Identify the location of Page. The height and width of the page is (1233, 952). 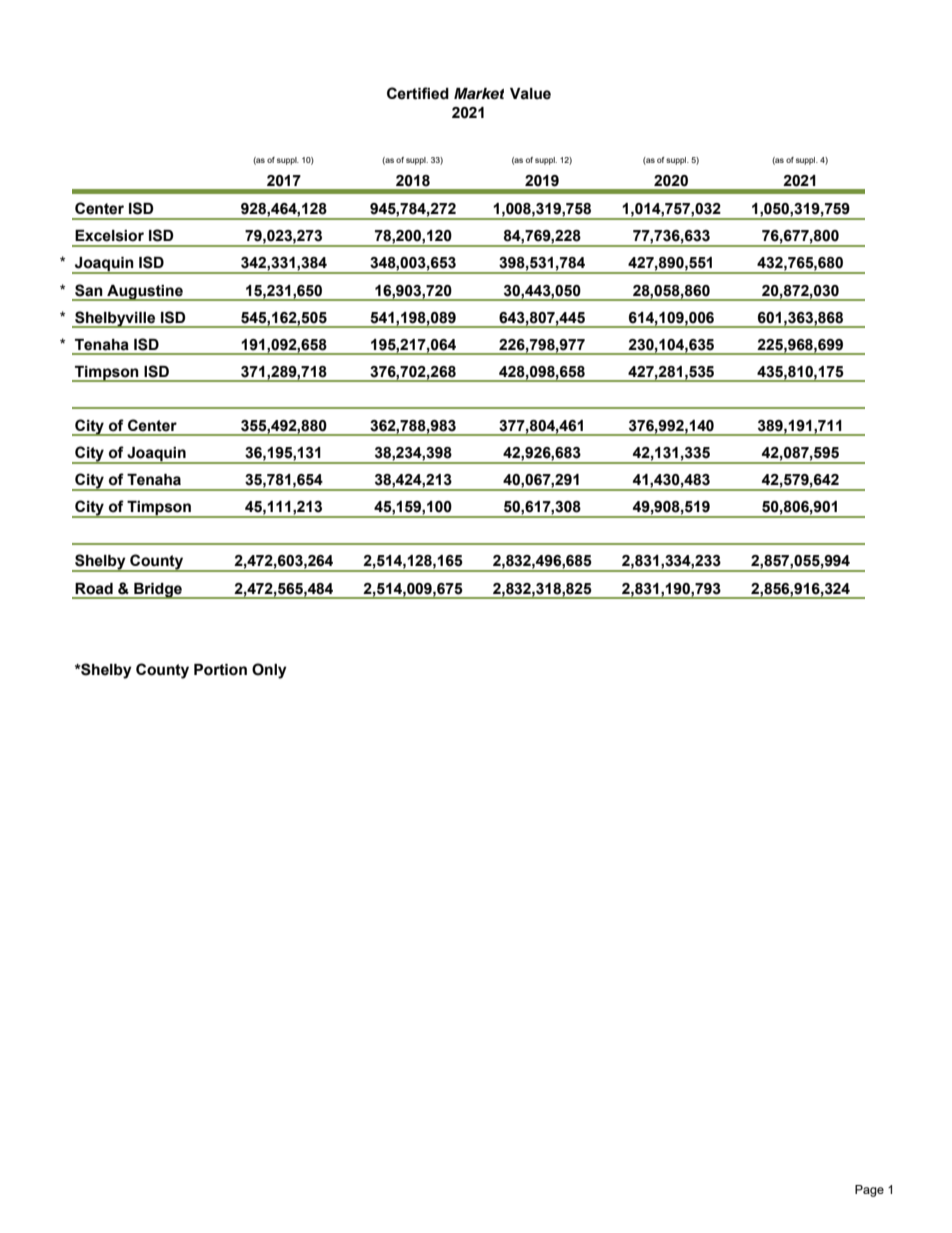
(869, 1191).
